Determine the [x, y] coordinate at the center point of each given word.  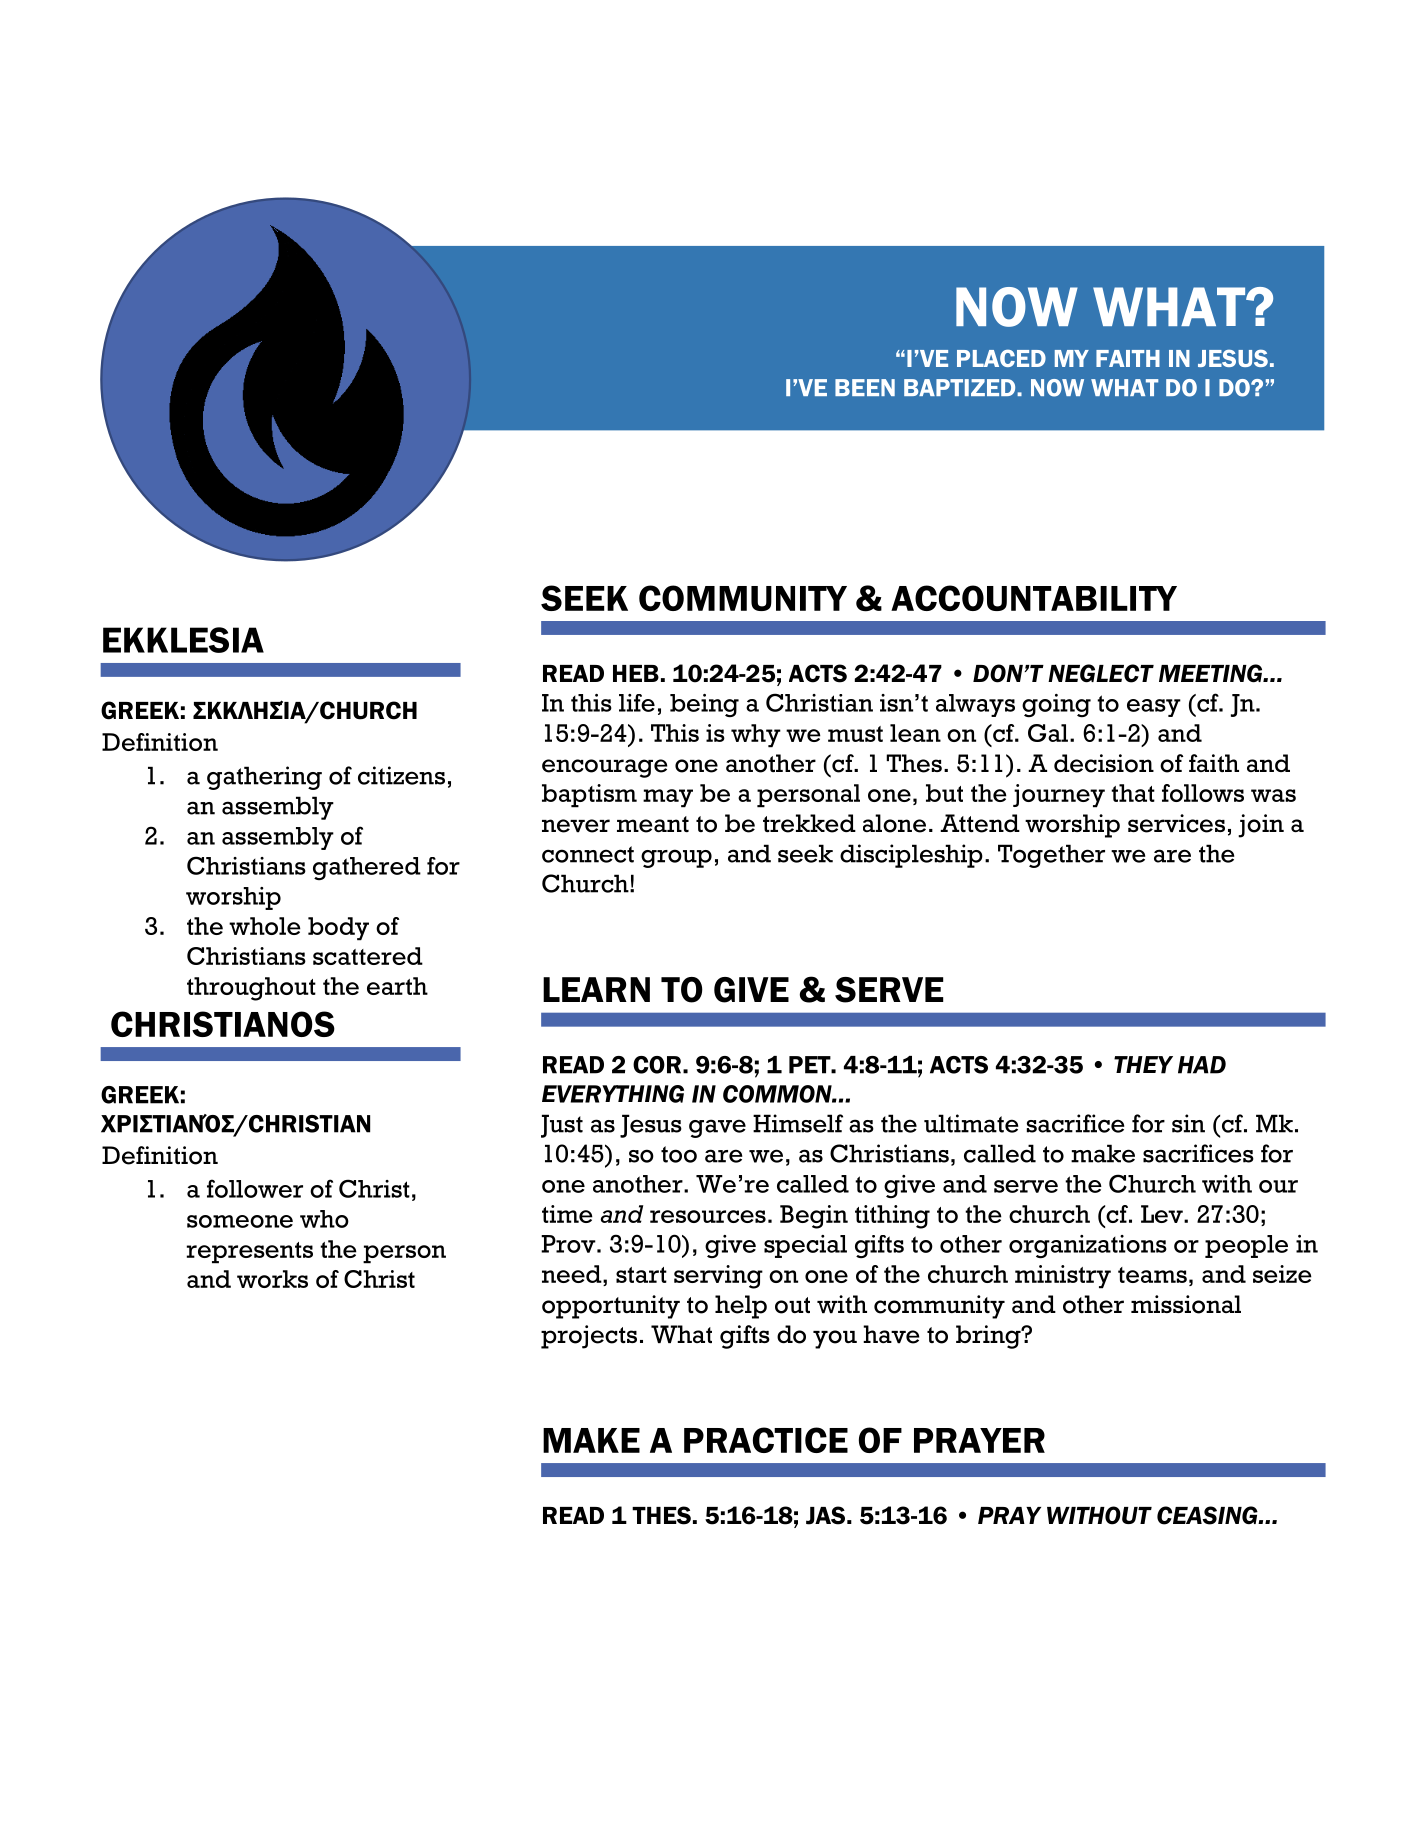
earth [397, 986]
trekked [809, 823]
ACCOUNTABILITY [1034, 598]
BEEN [865, 387]
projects [589, 1337]
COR [657, 1065]
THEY [1143, 1065]
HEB [636, 673]
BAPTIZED [961, 387]
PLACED [1001, 358]
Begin [814, 1217]
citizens [401, 775]
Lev [1163, 1214]
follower [255, 1188]
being [704, 705]
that [1133, 793]
